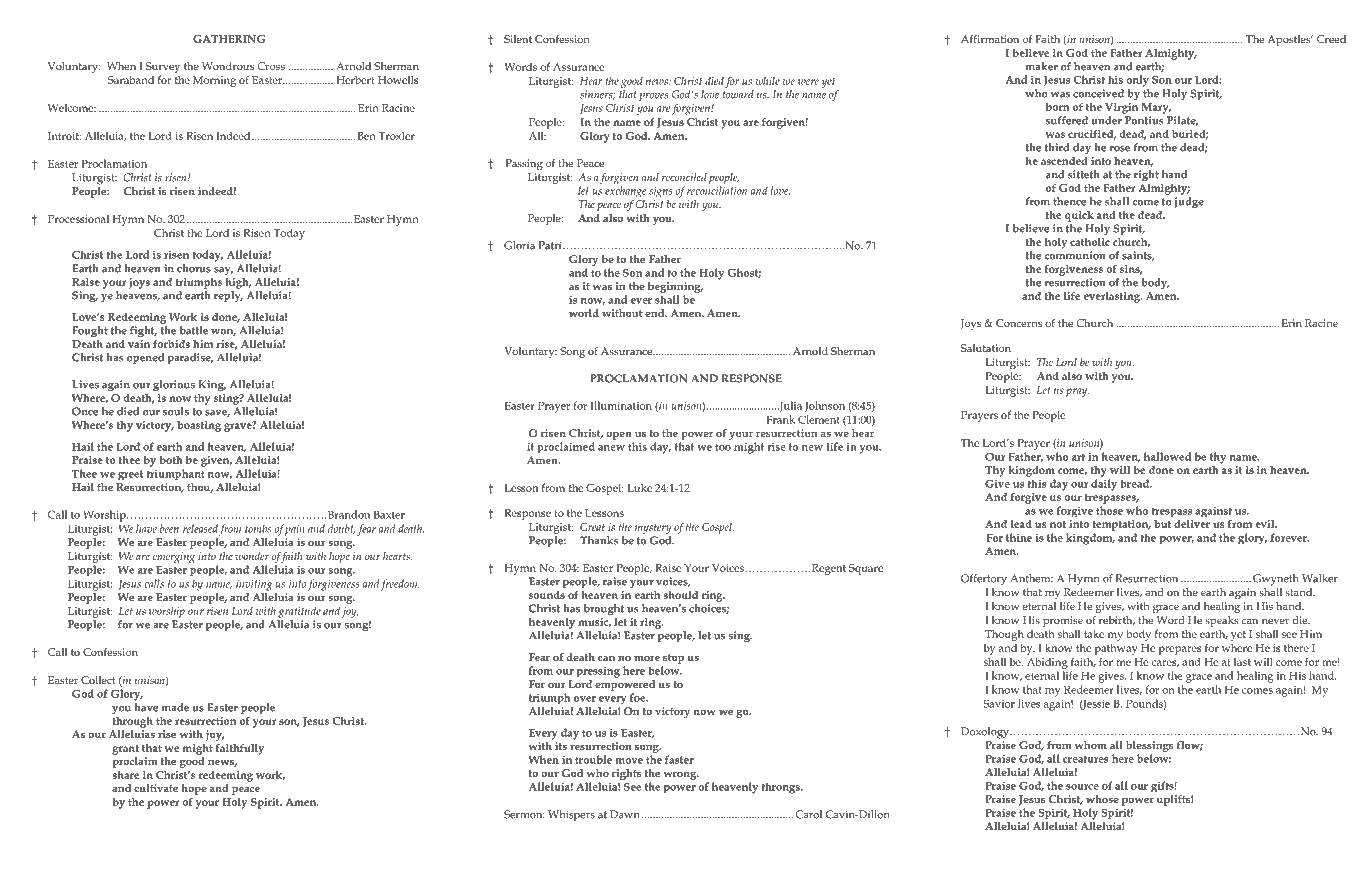  I want to click on too, so click(723, 447).
